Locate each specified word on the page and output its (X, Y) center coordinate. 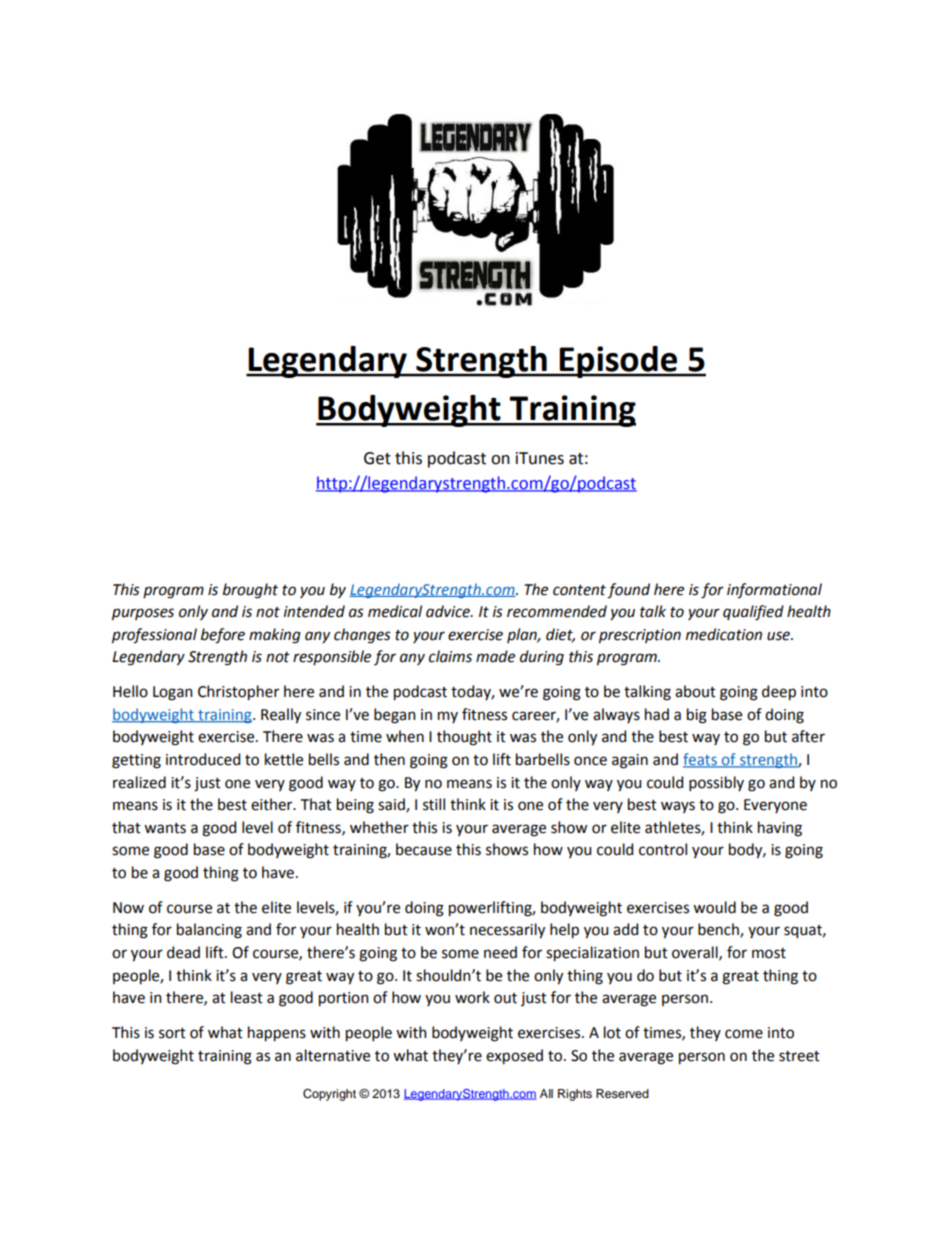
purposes (143, 614)
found (628, 591)
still (434, 804)
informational (774, 591)
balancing (209, 931)
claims (450, 656)
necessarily (507, 931)
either (273, 804)
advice (449, 611)
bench (719, 930)
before (223, 636)
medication (724, 634)
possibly (716, 783)
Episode (619, 362)
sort (172, 1033)
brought (250, 591)
